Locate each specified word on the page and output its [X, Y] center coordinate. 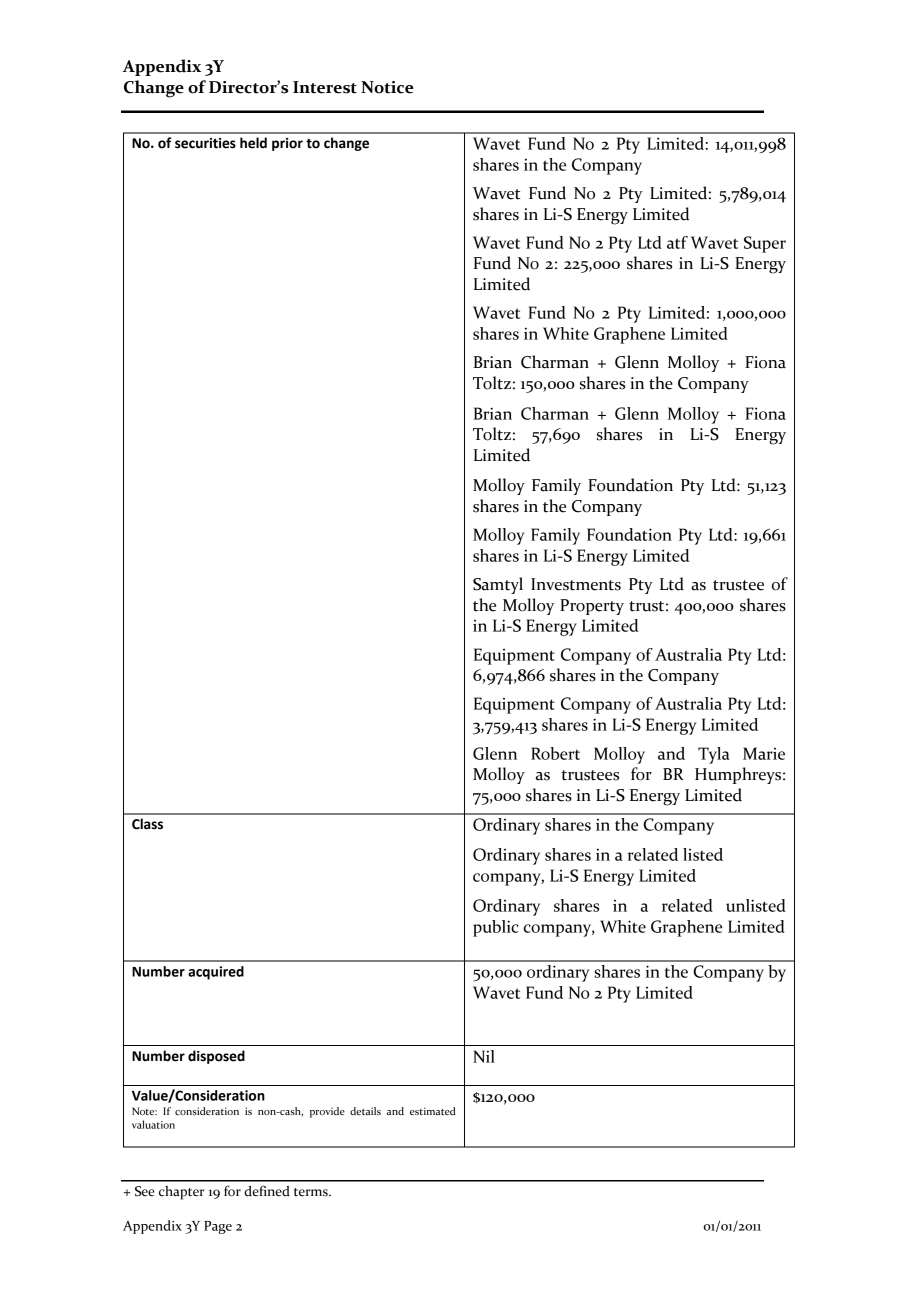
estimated [433, 1111]
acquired [216, 973]
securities [205, 143]
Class [147, 824]
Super [765, 244]
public [496, 928]
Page [218, 1227]
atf [677, 242]
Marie [764, 753]
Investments [576, 584]
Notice [387, 87]
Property [592, 607]
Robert [555, 753]
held [253, 143]
